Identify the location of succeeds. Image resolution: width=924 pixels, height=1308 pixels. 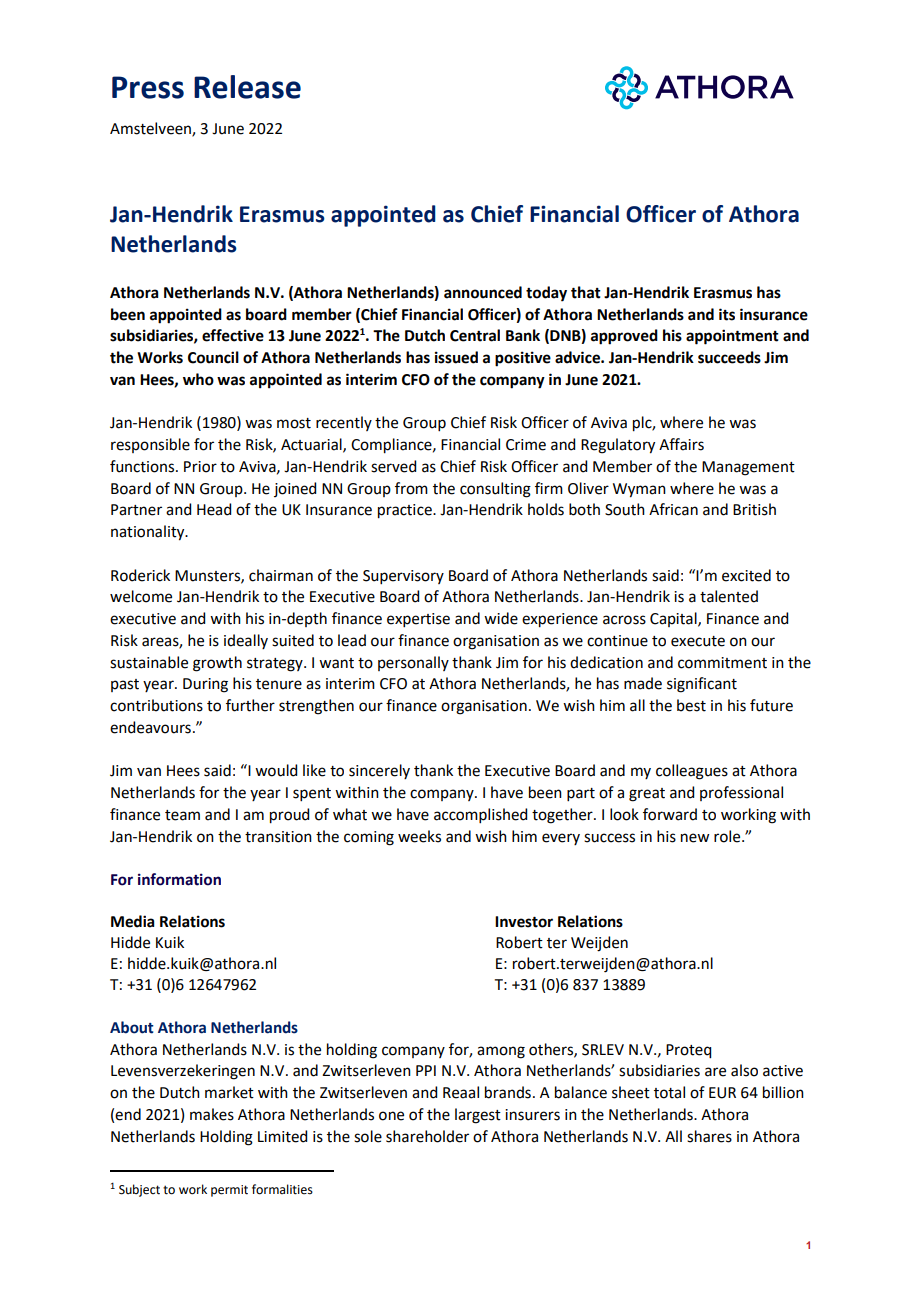
(729, 357).
